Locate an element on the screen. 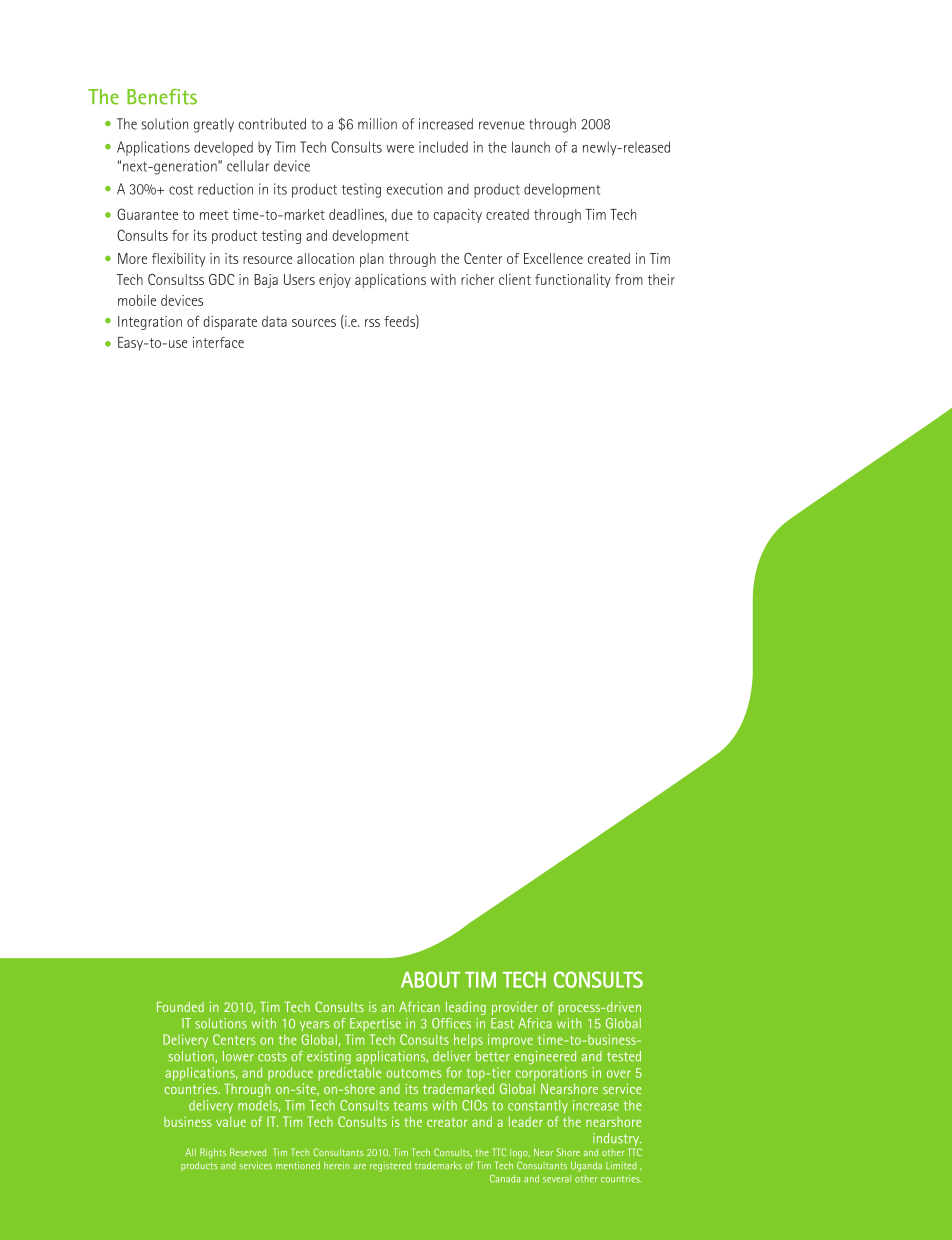  Founded is located at coordinates (180, 1007).
